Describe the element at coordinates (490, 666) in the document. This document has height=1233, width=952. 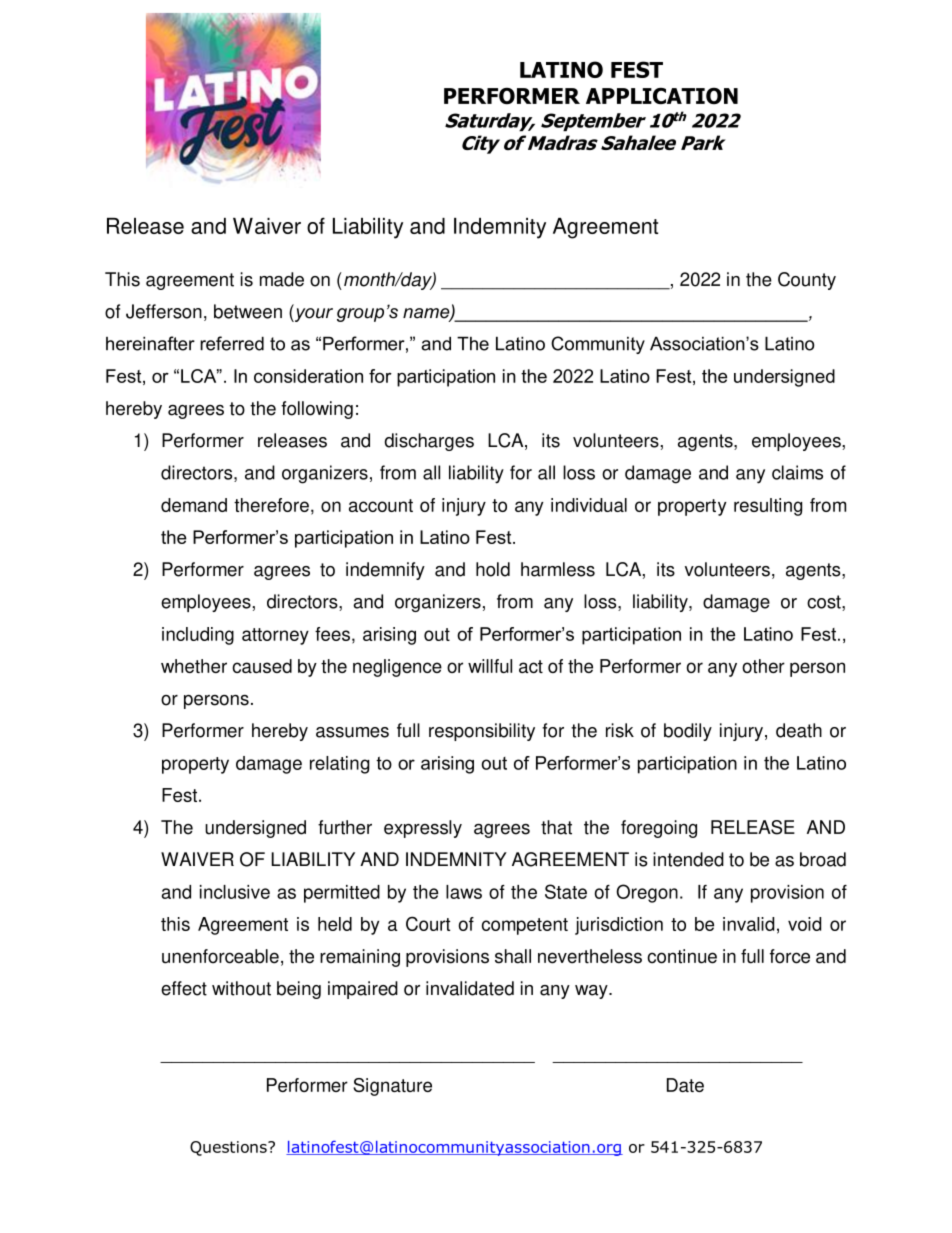
I see `willful` at that location.
